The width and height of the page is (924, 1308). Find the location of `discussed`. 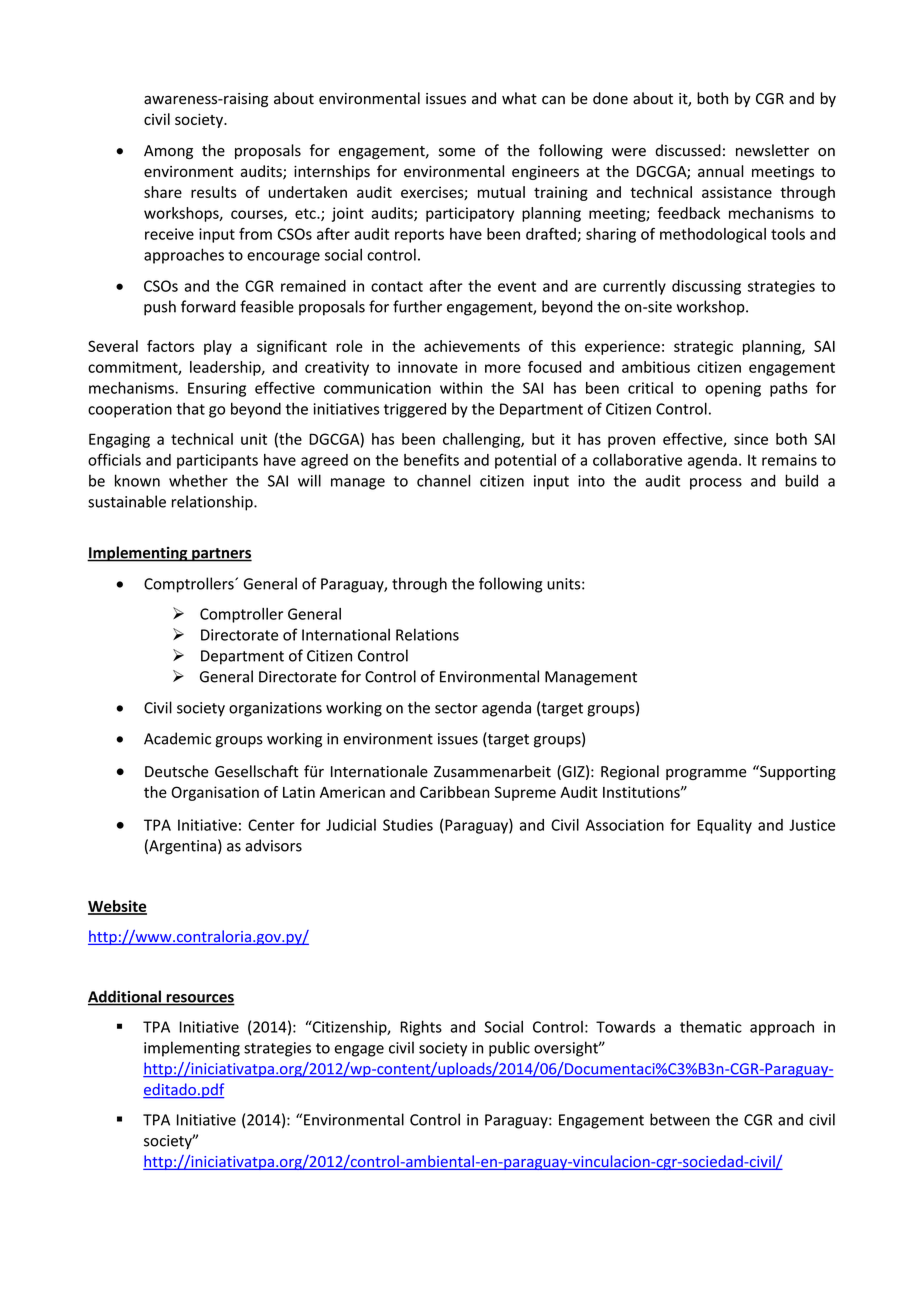

discussed is located at coordinates (688, 150).
